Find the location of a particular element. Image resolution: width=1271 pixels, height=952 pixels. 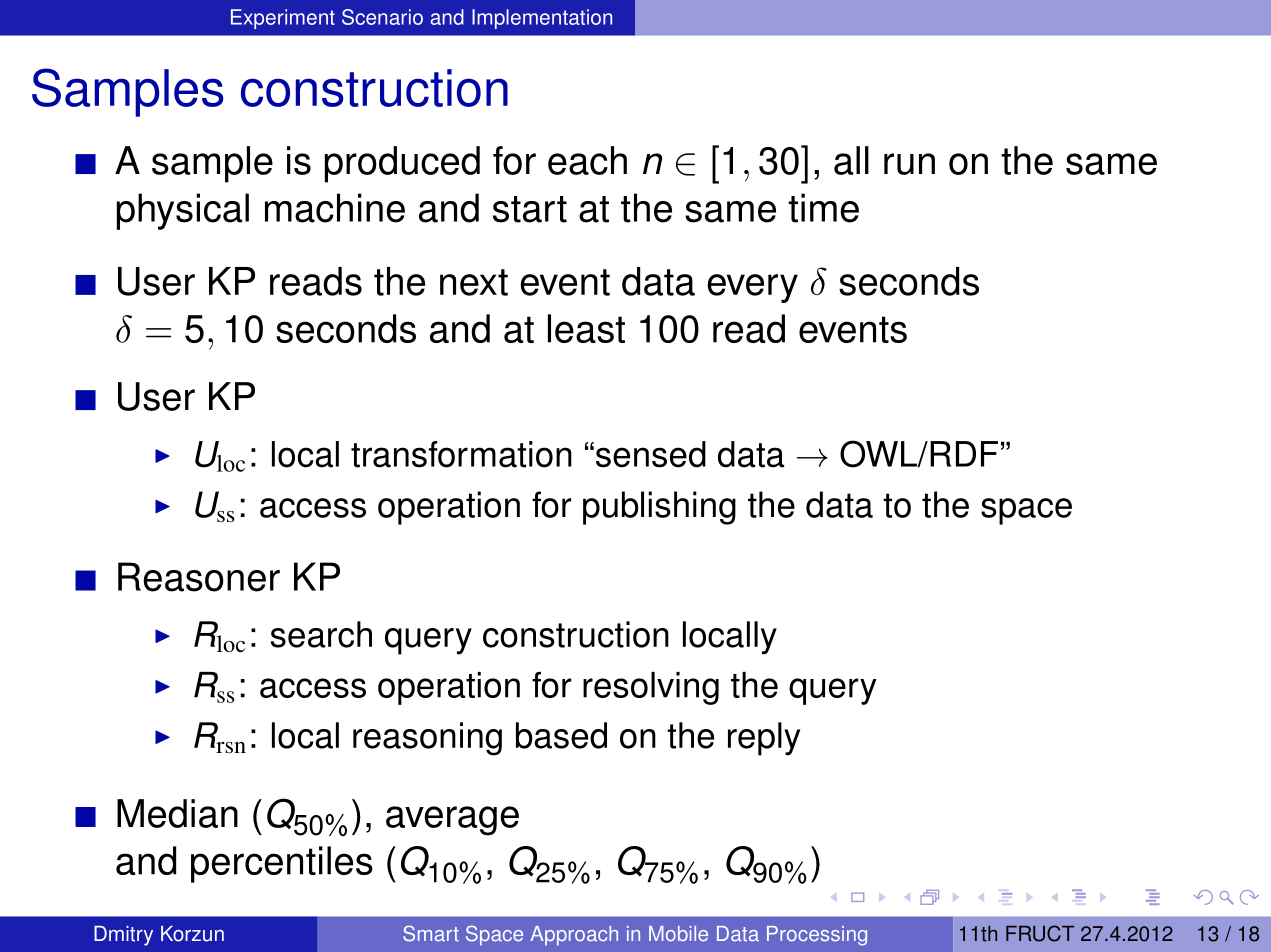

physical is located at coordinates (183, 211).
